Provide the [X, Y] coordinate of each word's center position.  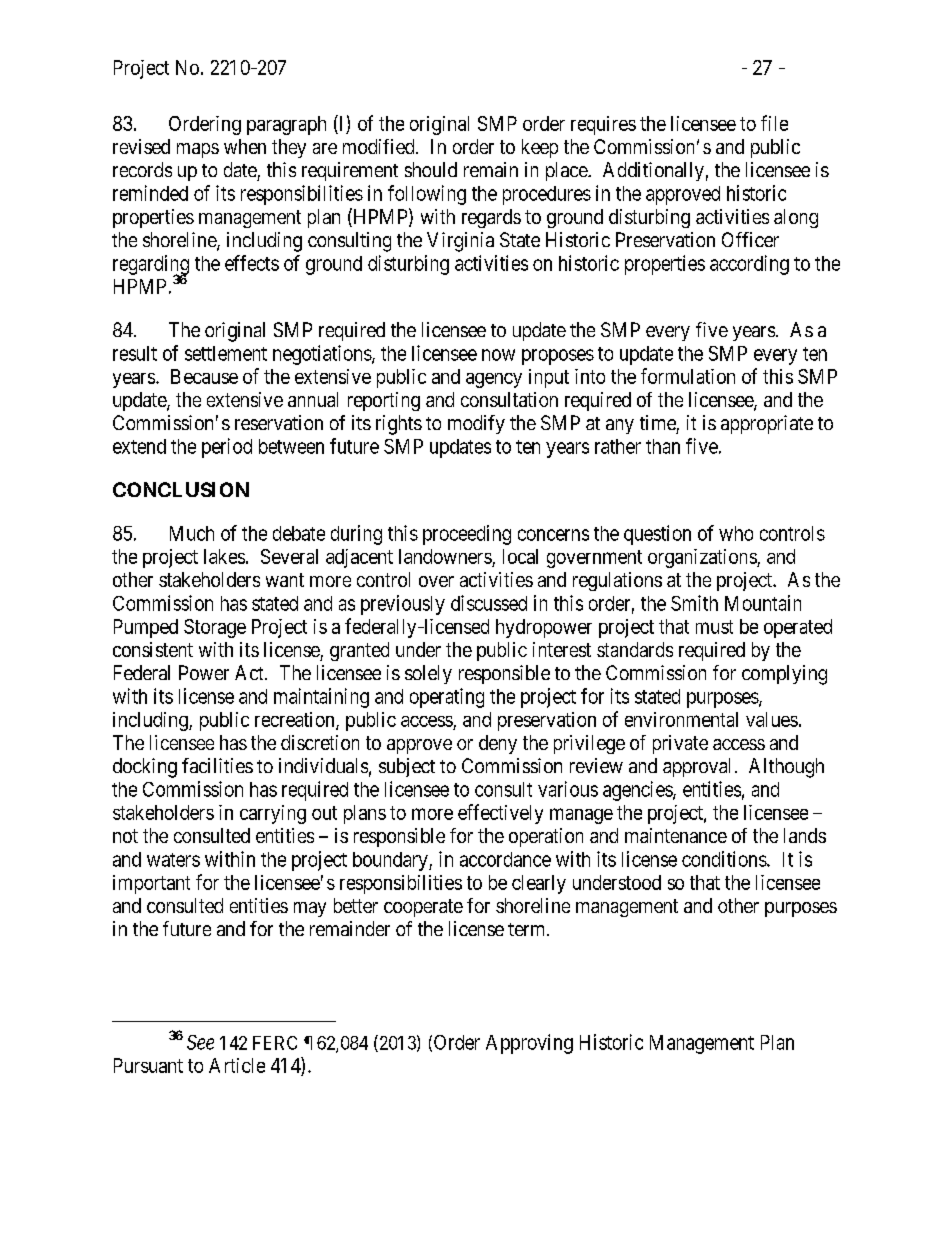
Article [237, 1065]
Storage [215, 628]
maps [198, 150]
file [774, 123]
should [431, 169]
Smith [694, 603]
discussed [489, 603]
